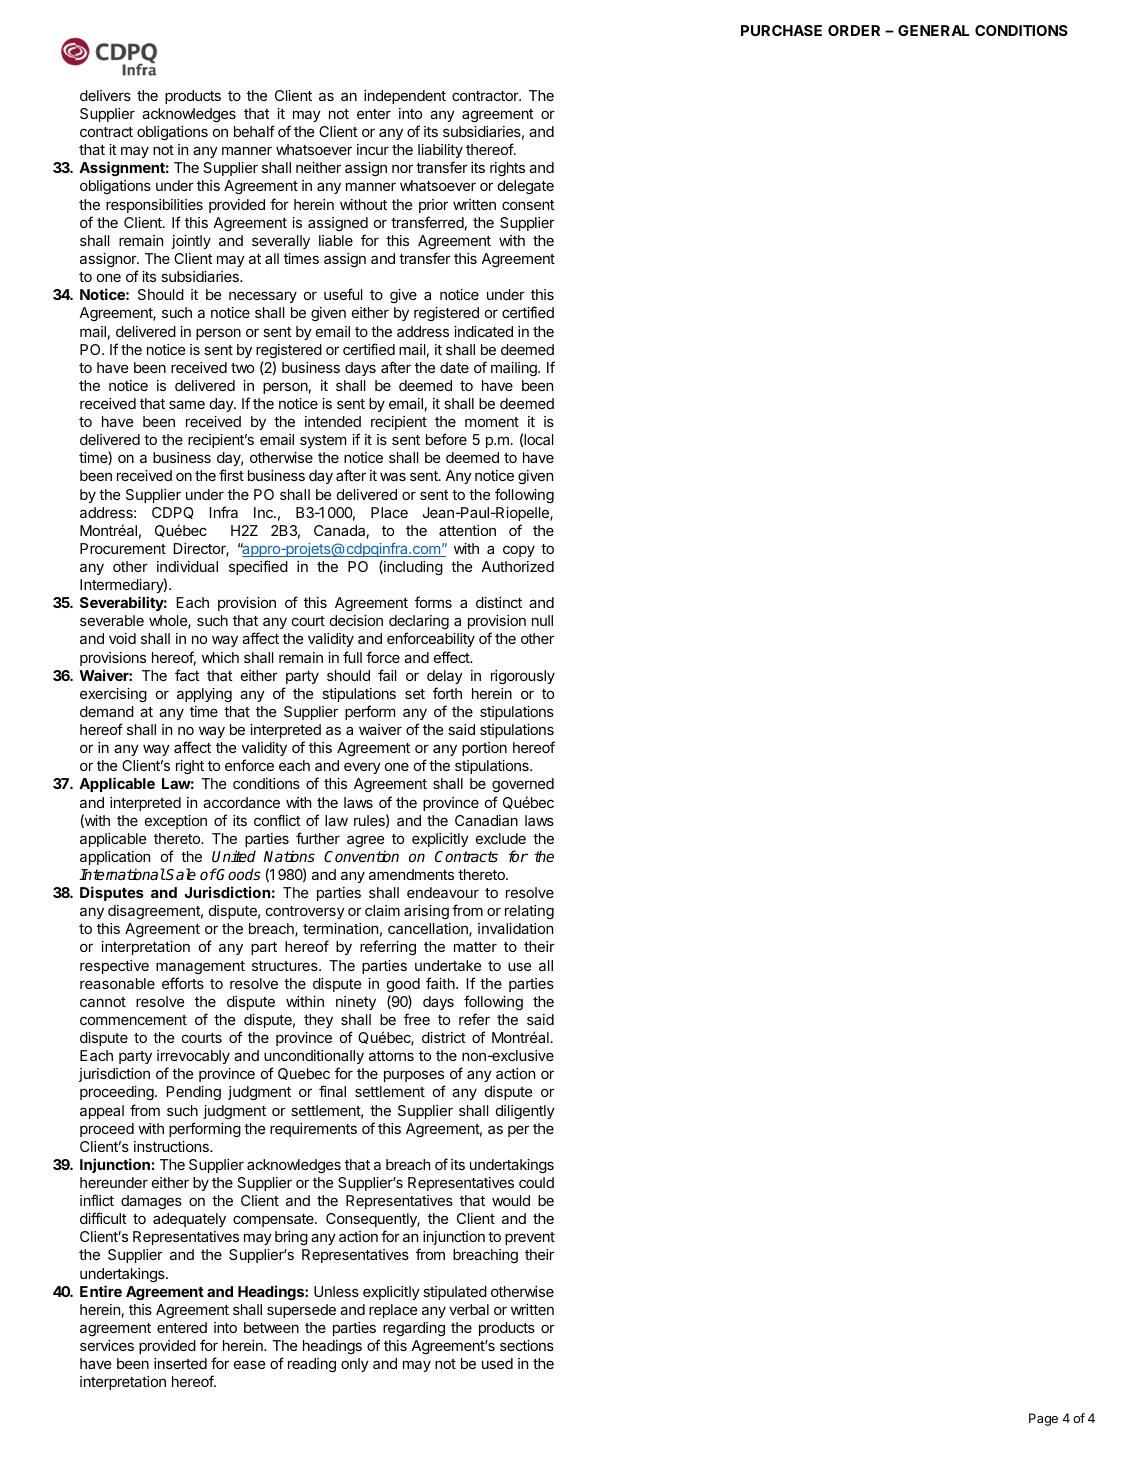 Image resolution: width=1139 pixels, height=1474 pixels. I want to click on sections, so click(527, 1345).
